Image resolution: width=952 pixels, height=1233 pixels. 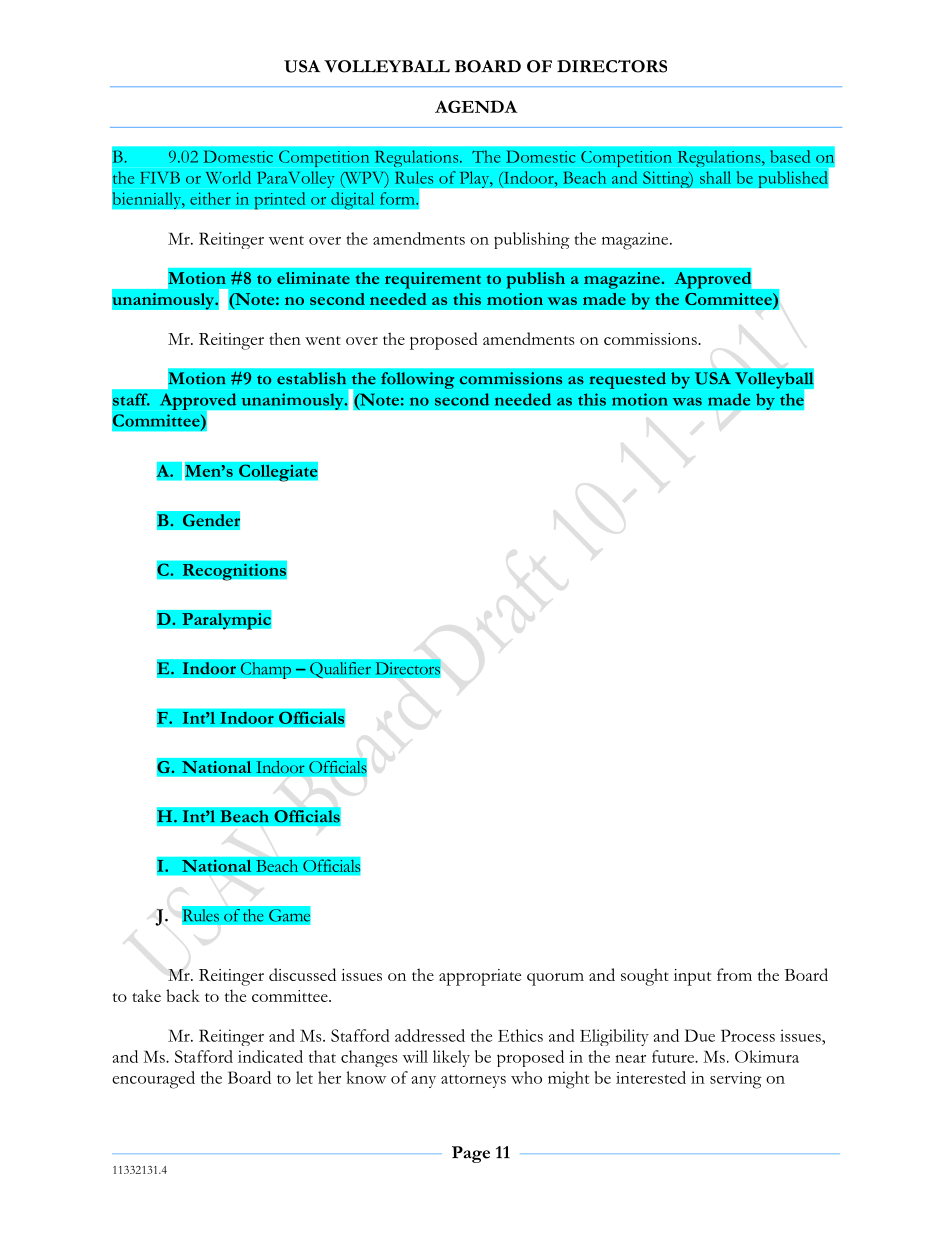 I want to click on AGENDA, so click(x=476, y=106).
